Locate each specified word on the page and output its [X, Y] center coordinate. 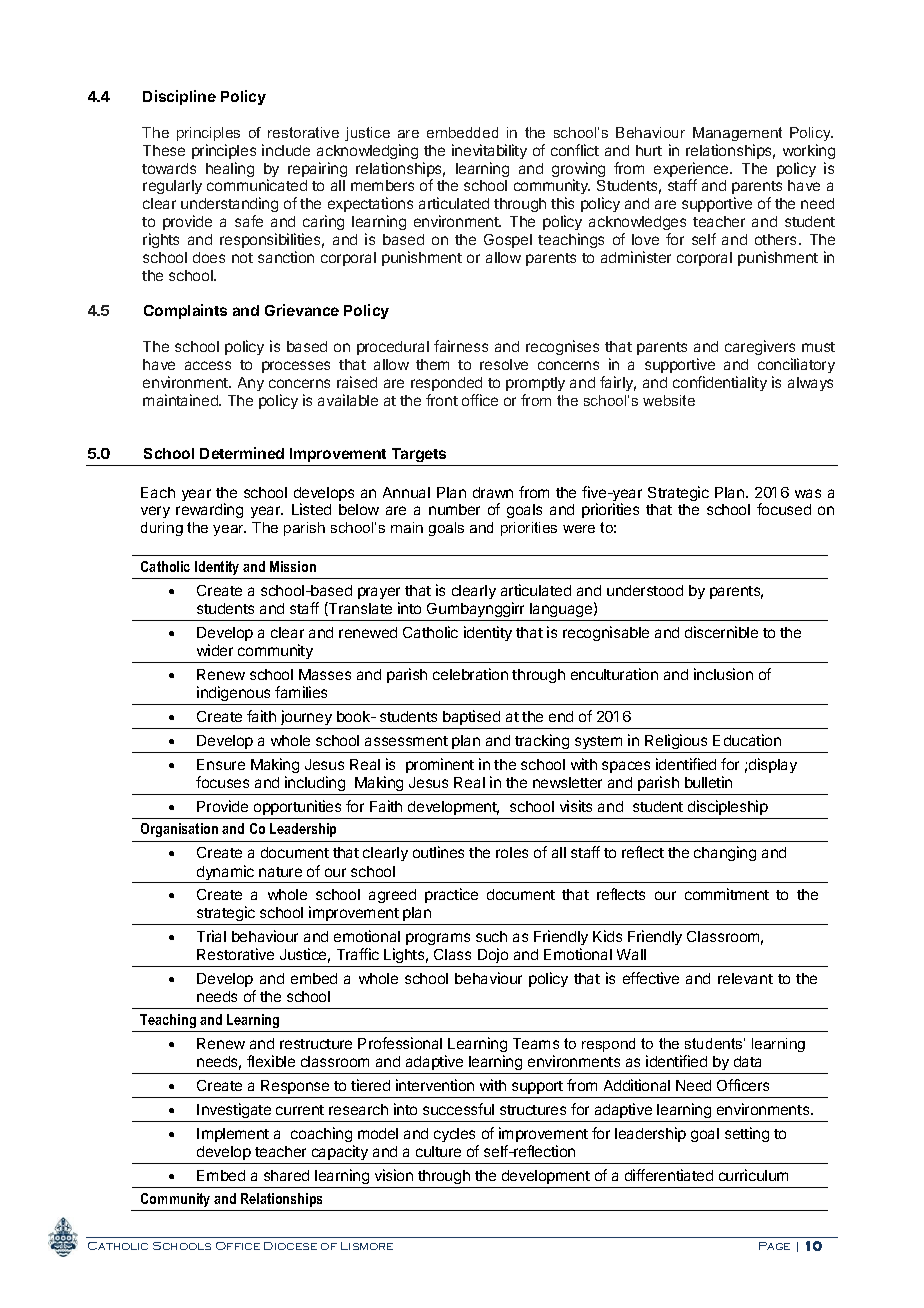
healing [230, 169]
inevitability [489, 151]
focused [784, 509]
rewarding [209, 510]
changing [725, 853]
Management [737, 134]
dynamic [226, 874]
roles [512, 852]
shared [286, 1175]
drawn [493, 492]
